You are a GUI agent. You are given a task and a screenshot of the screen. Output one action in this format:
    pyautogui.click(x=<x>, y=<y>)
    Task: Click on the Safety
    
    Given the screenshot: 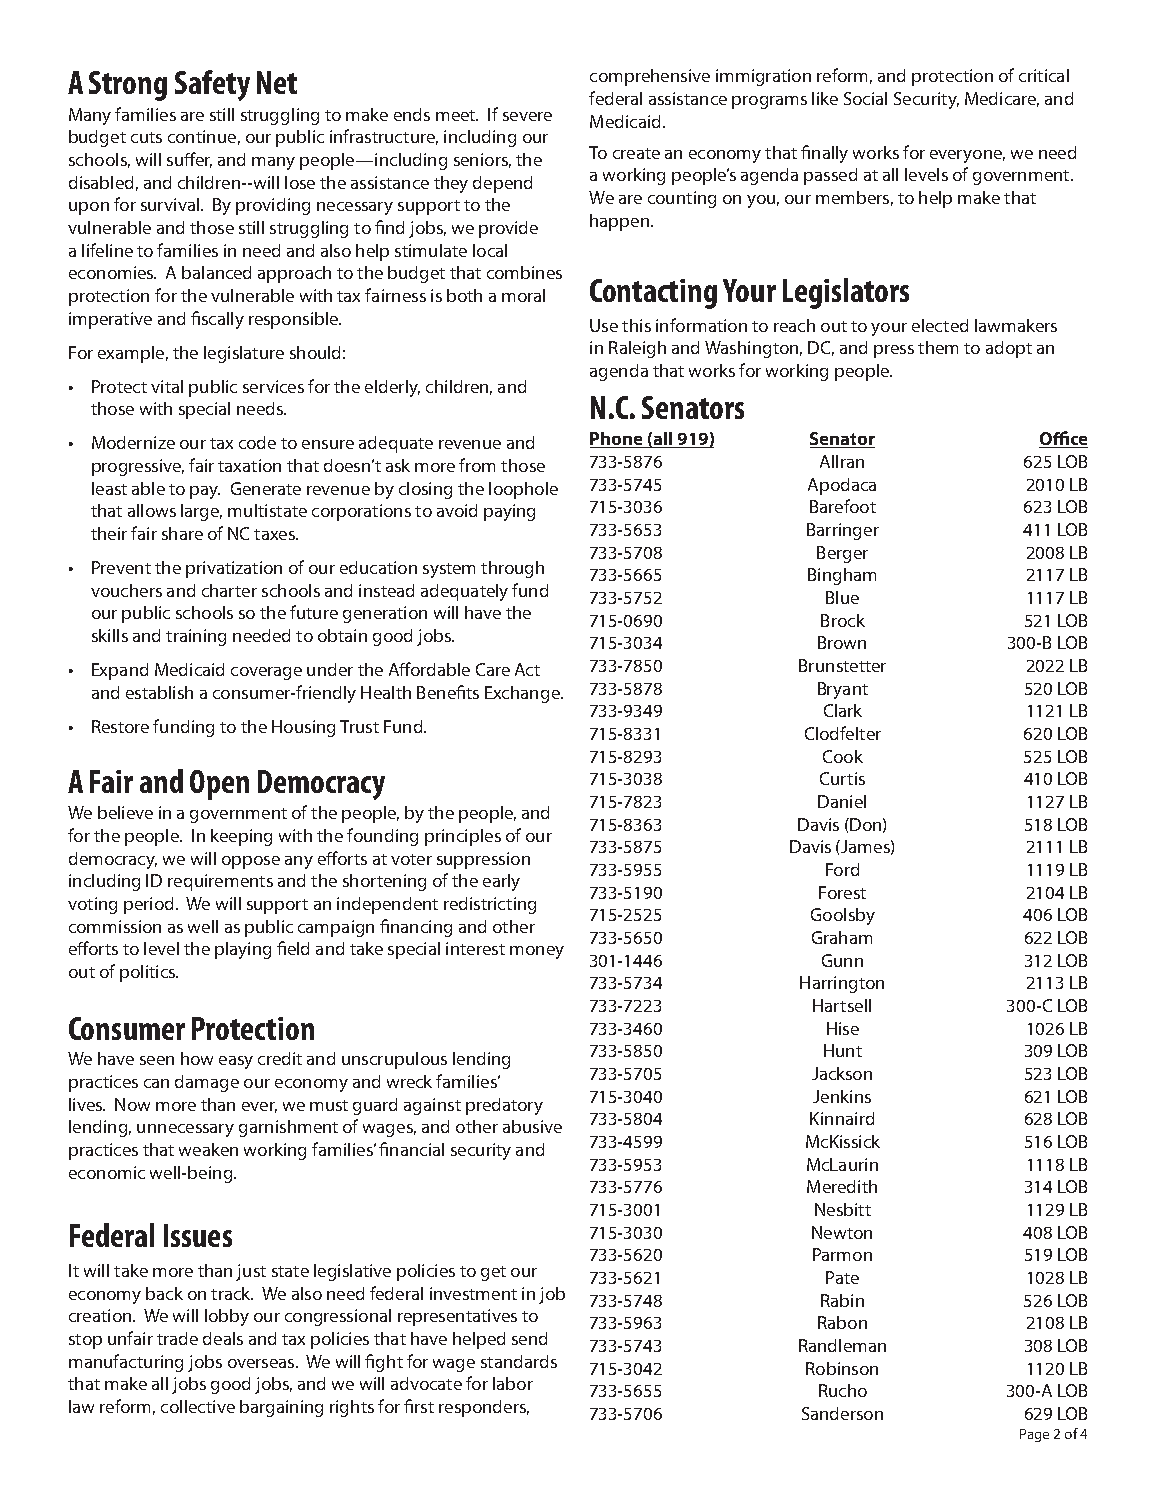 What is the action you would take?
    pyautogui.click(x=212, y=85)
